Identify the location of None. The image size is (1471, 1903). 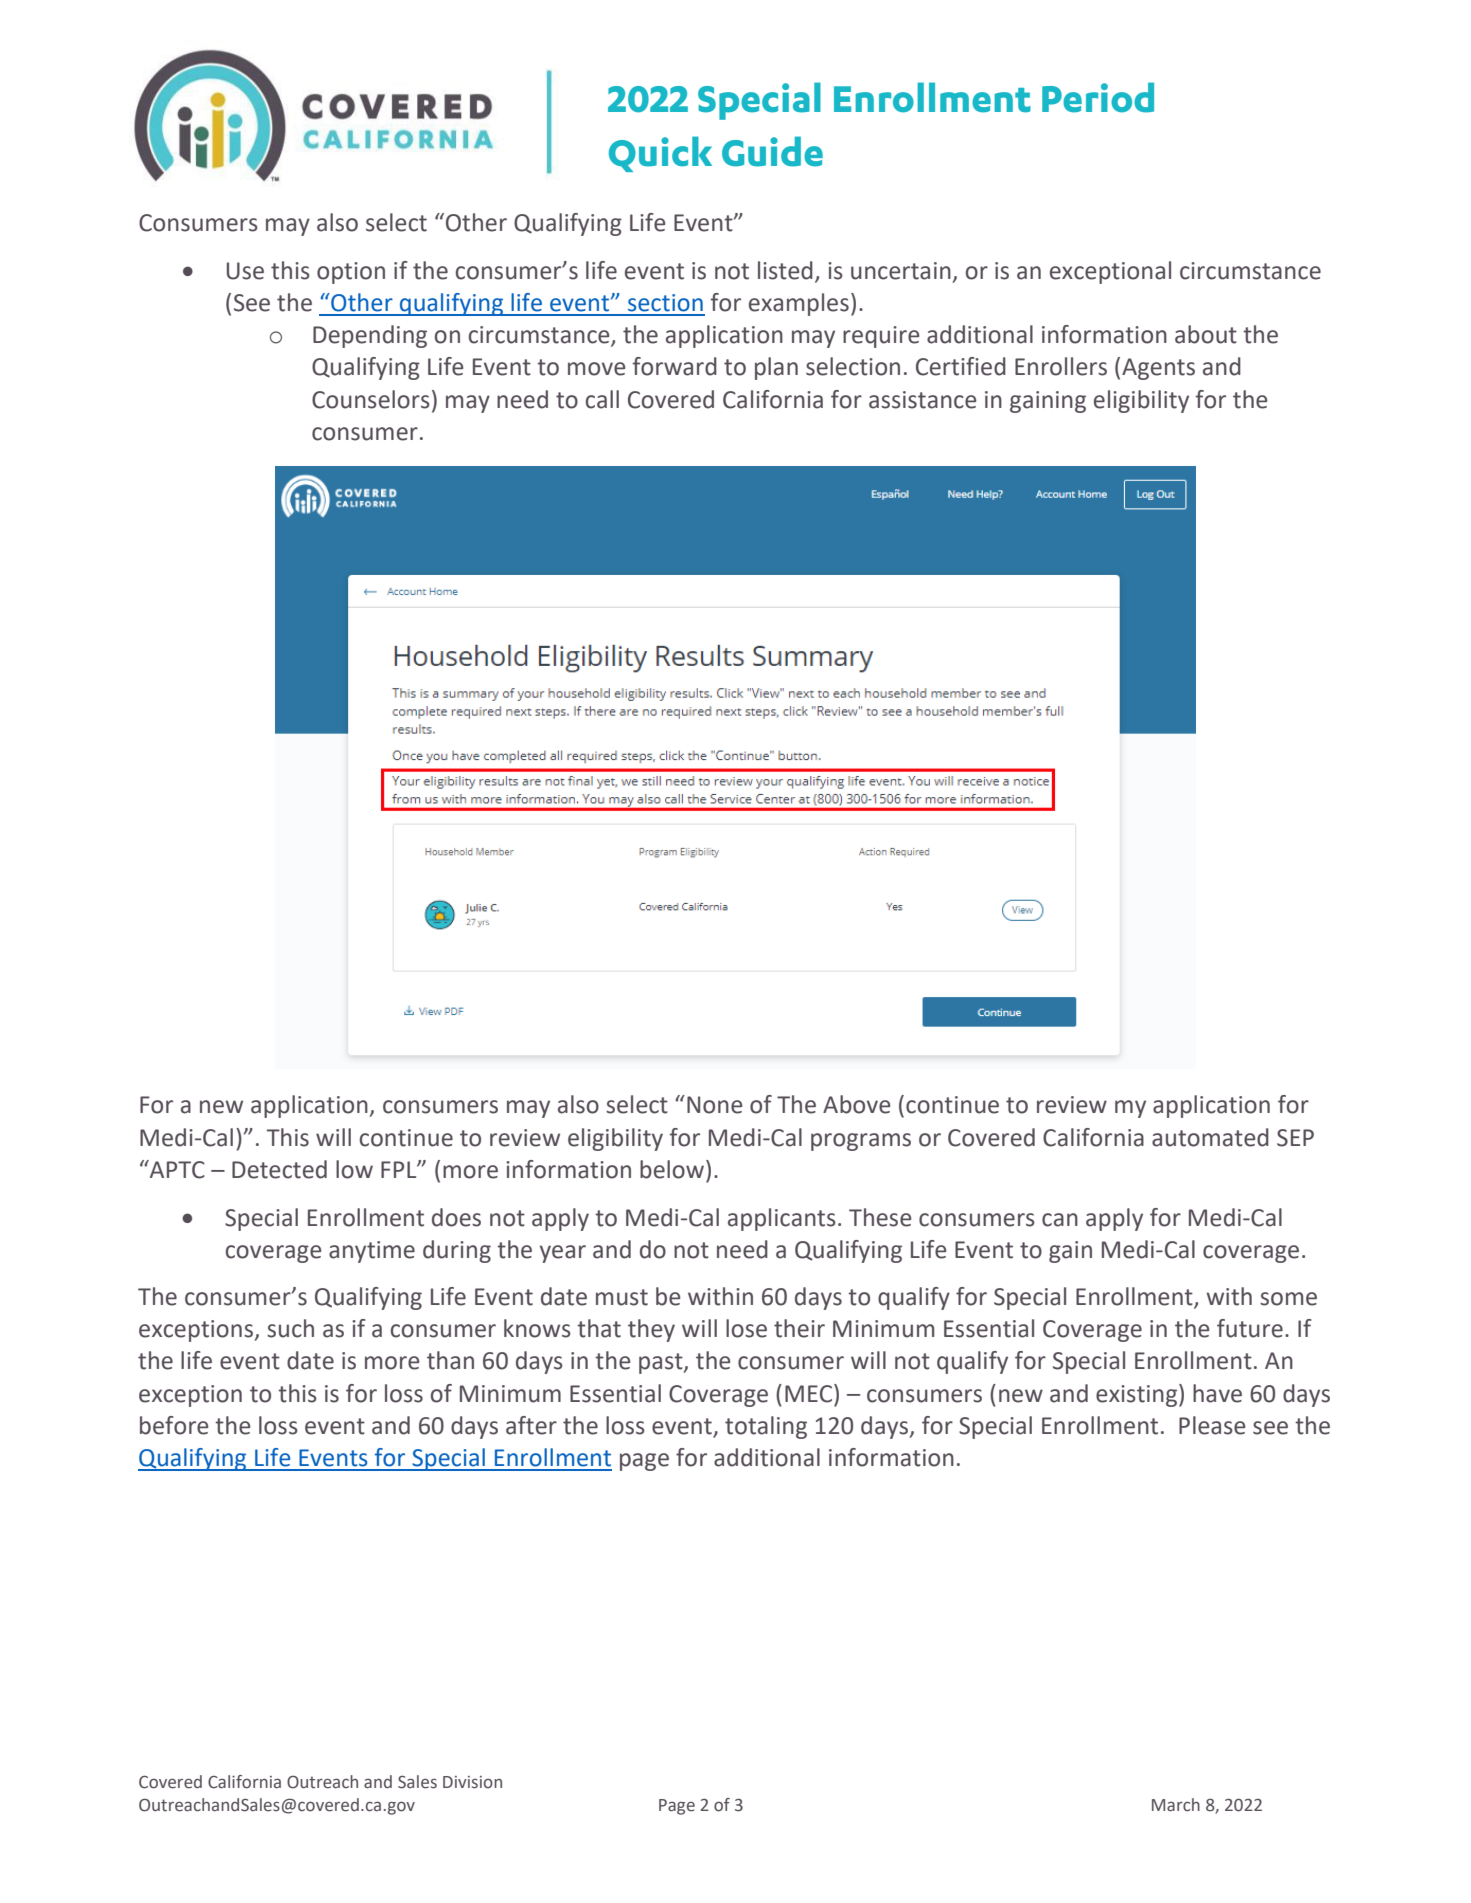
(714, 1105).
